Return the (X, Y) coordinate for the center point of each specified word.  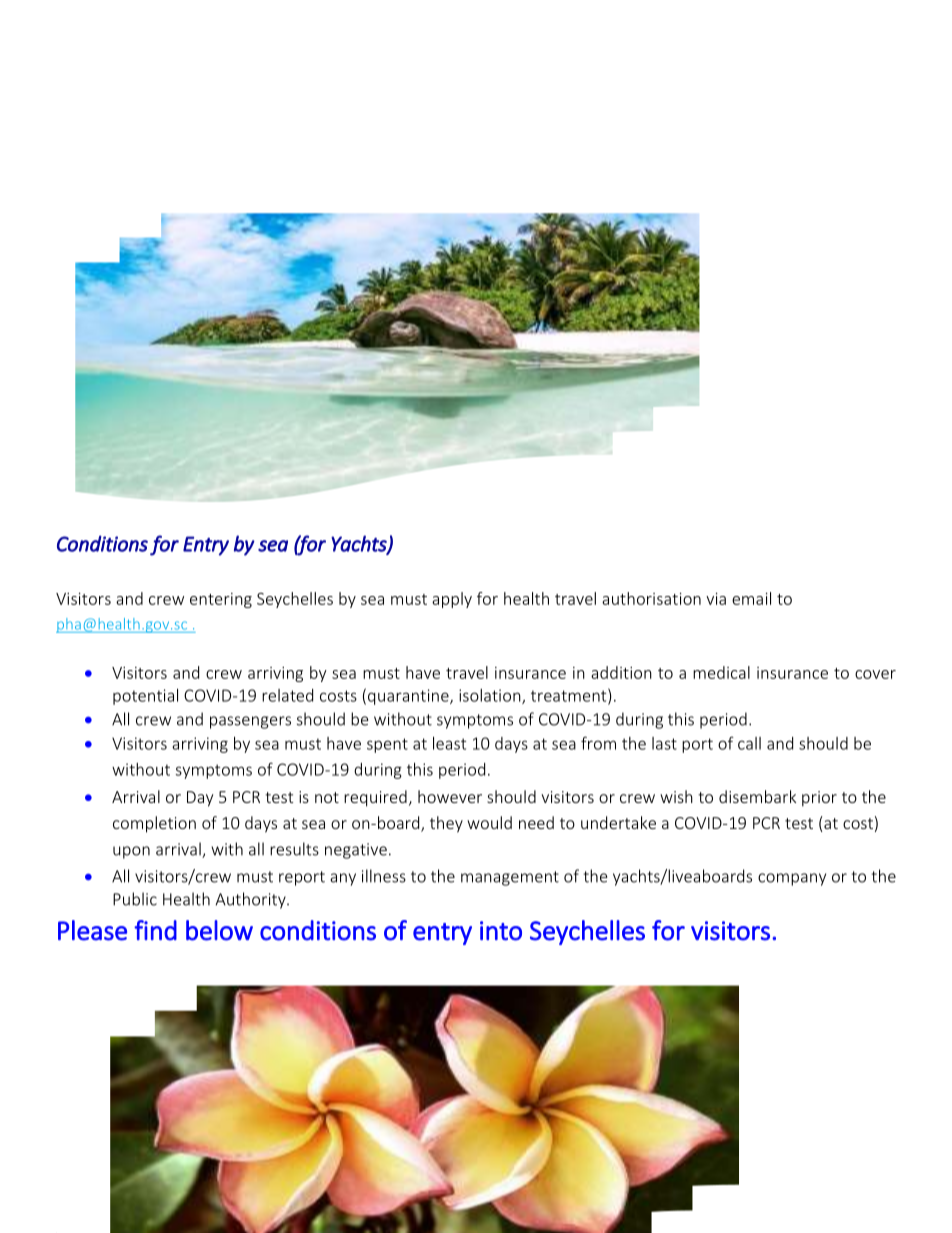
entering (221, 600)
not (327, 797)
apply (452, 600)
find (155, 930)
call (749, 743)
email (751, 598)
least (449, 743)
